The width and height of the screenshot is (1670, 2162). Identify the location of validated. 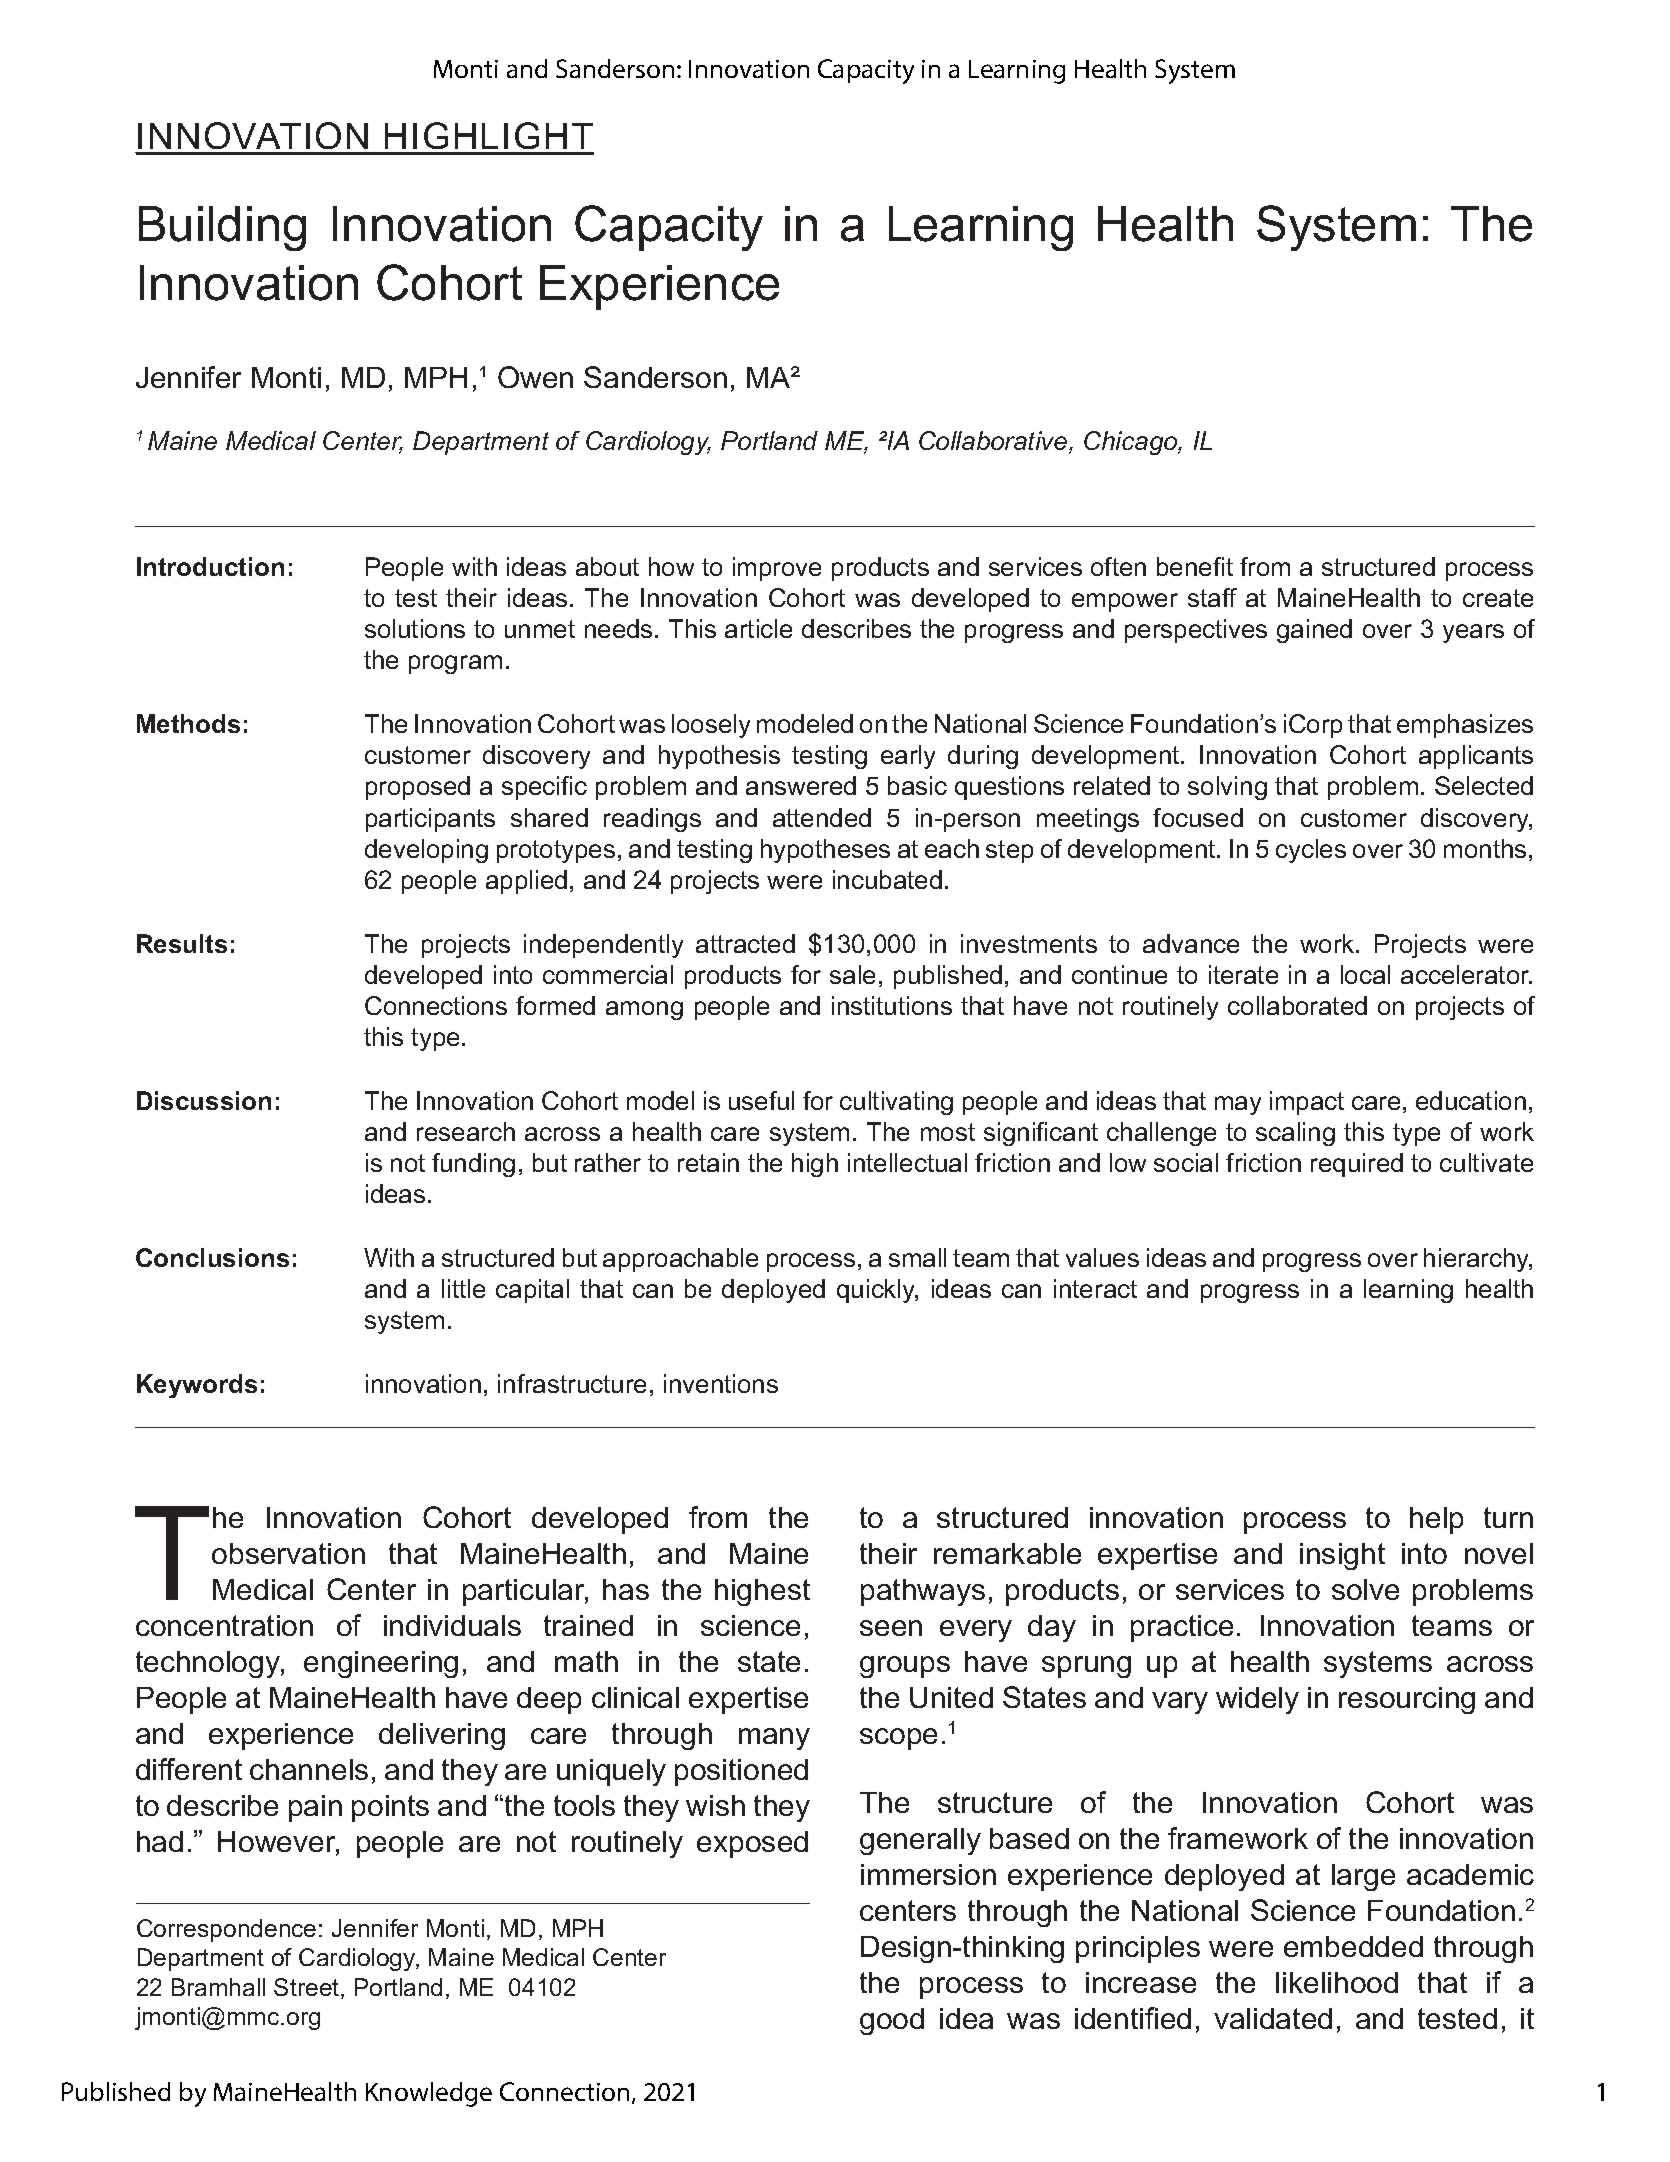
(1273, 2018).
